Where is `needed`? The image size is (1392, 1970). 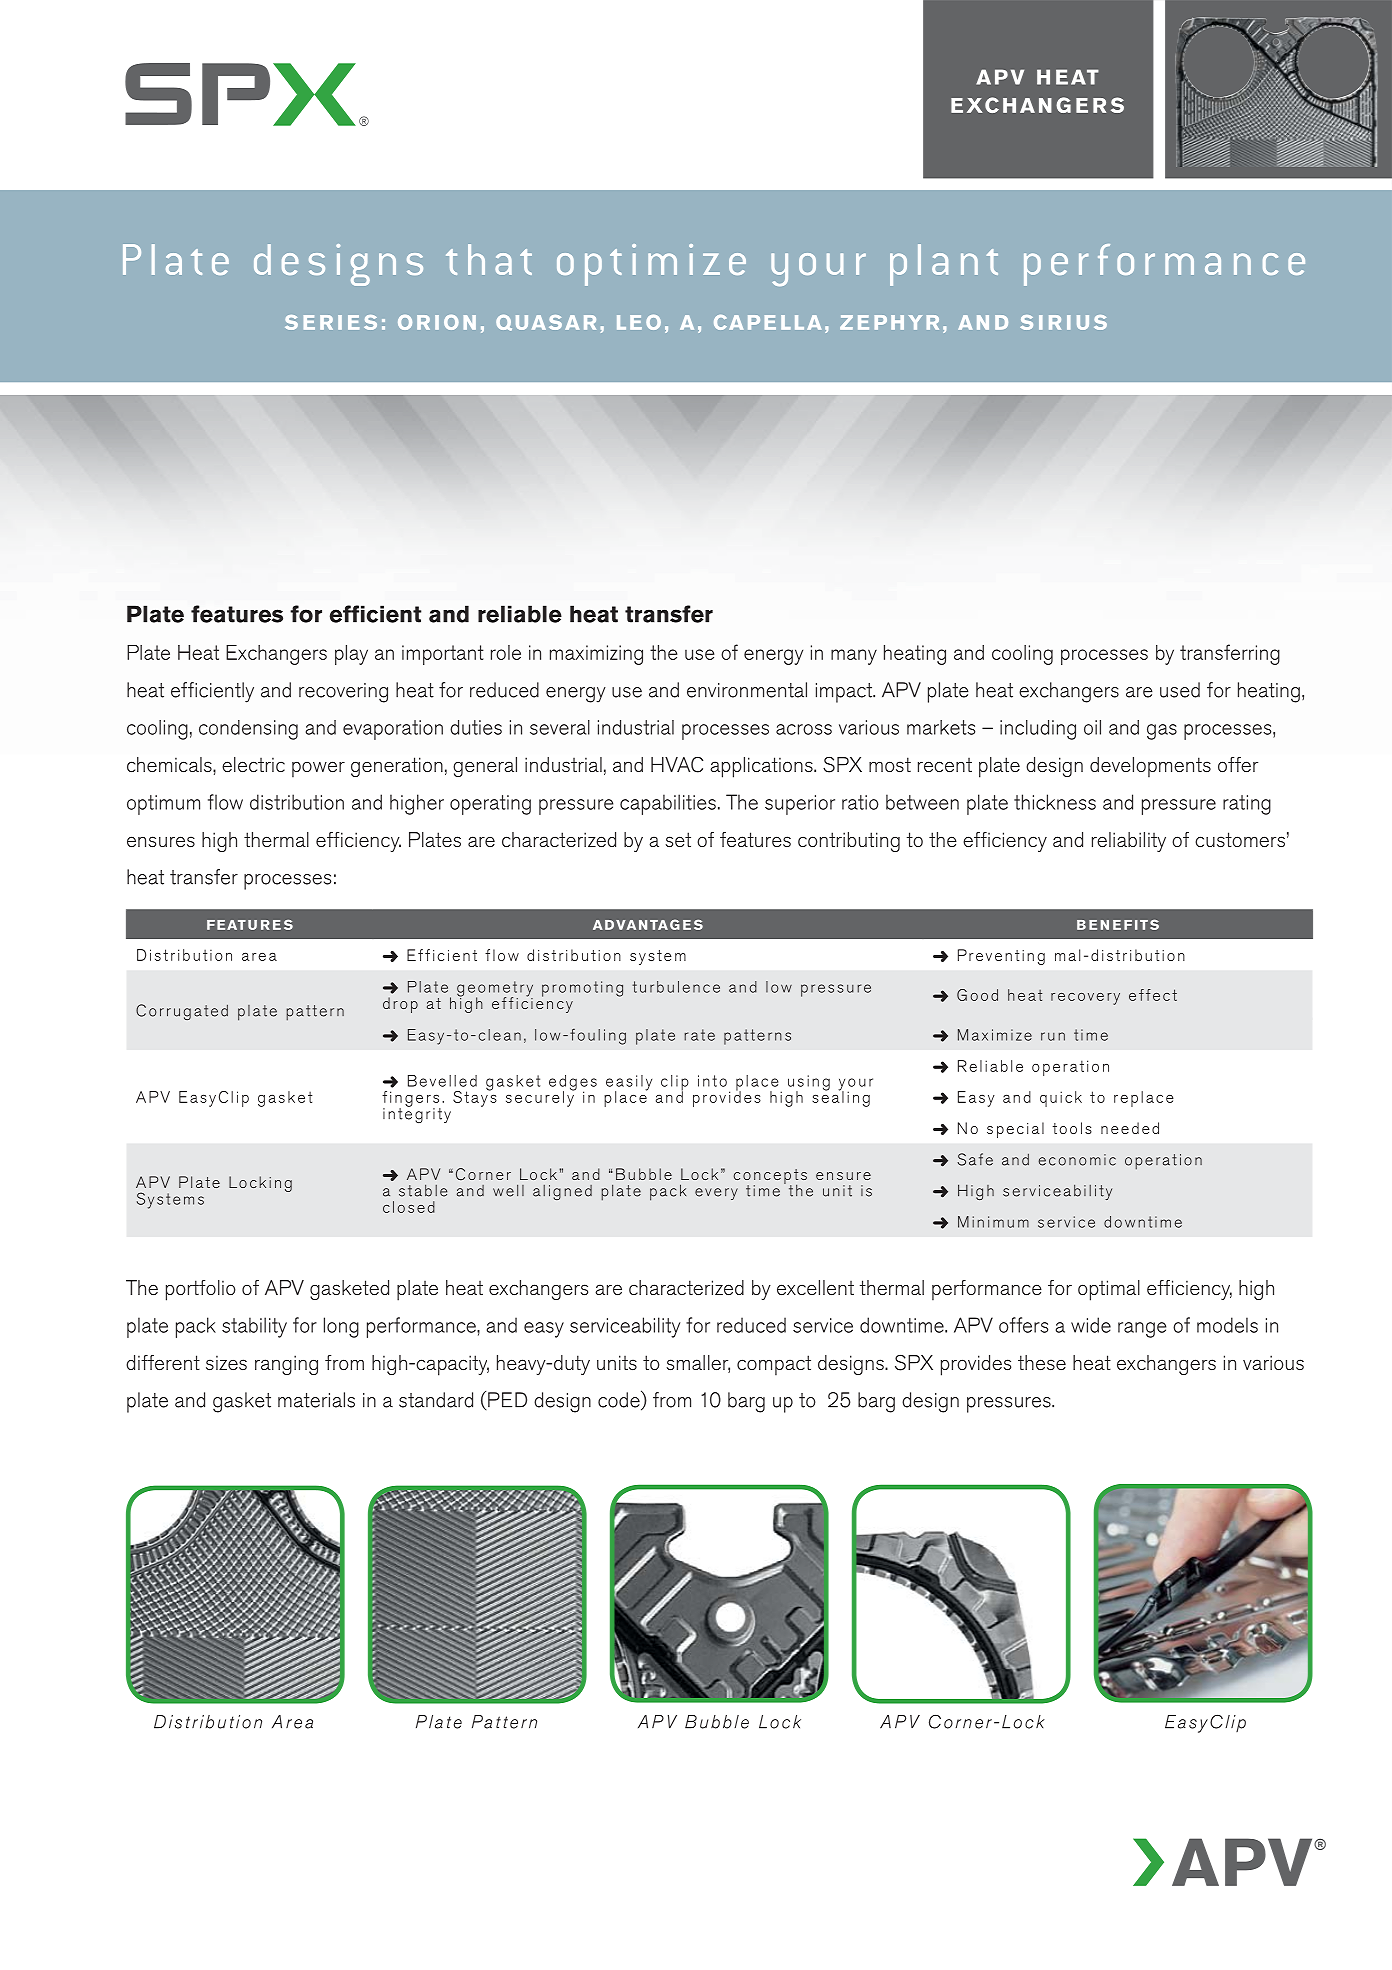
needed is located at coordinates (1130, 1128).
